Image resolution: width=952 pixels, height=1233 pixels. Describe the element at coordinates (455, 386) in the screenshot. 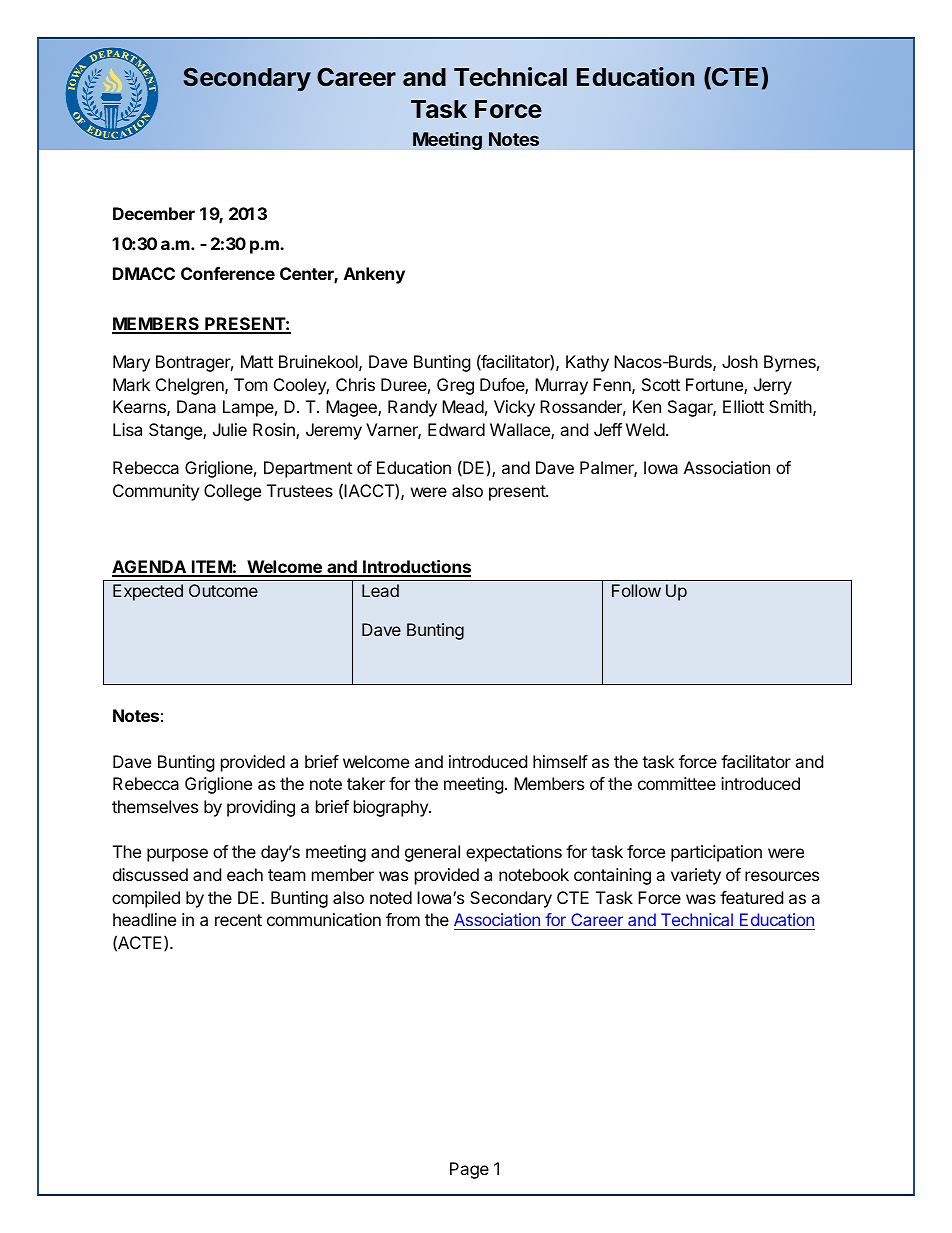

I see `Greg` at that location.
